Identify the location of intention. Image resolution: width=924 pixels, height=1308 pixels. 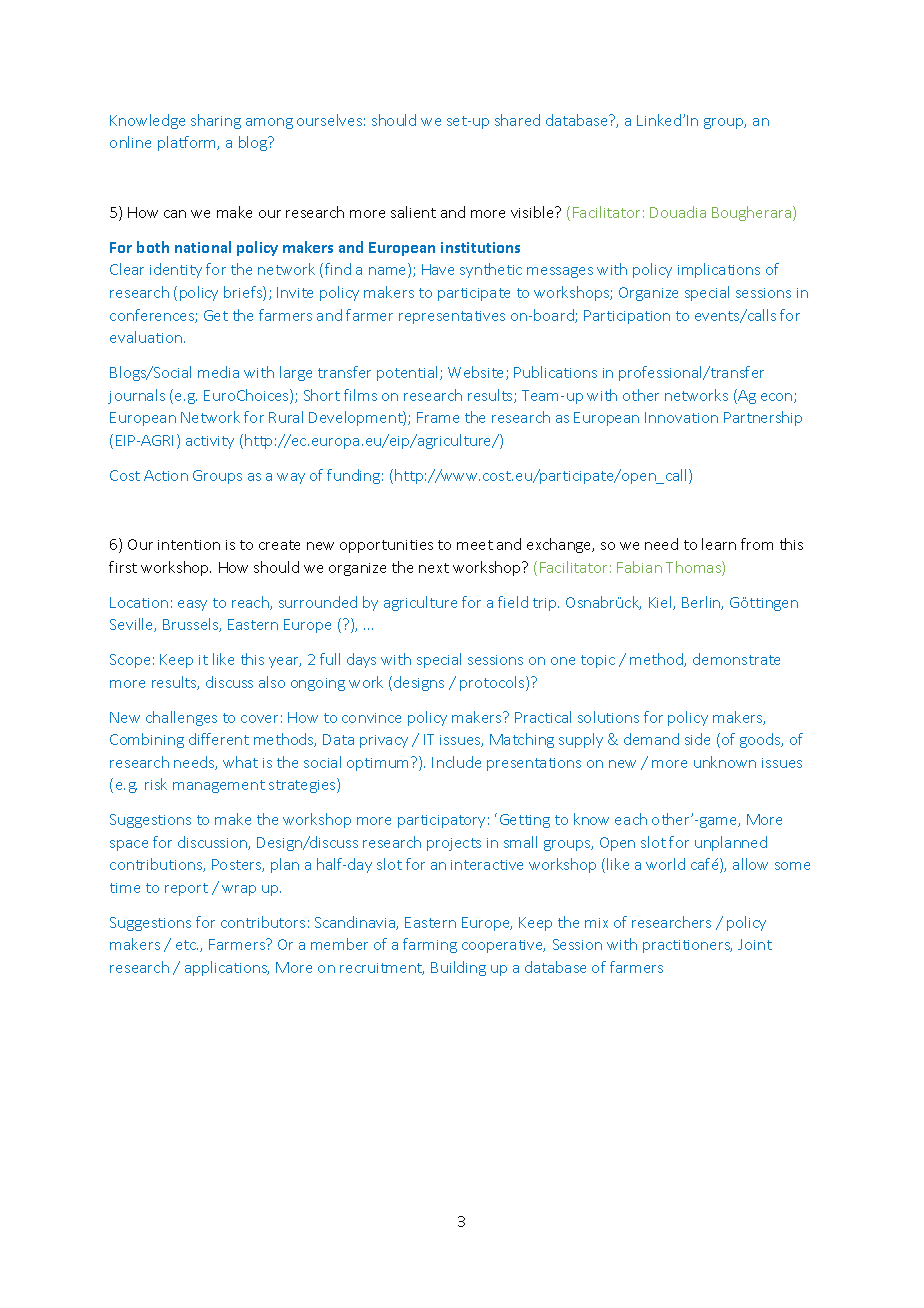
(189, 545).
